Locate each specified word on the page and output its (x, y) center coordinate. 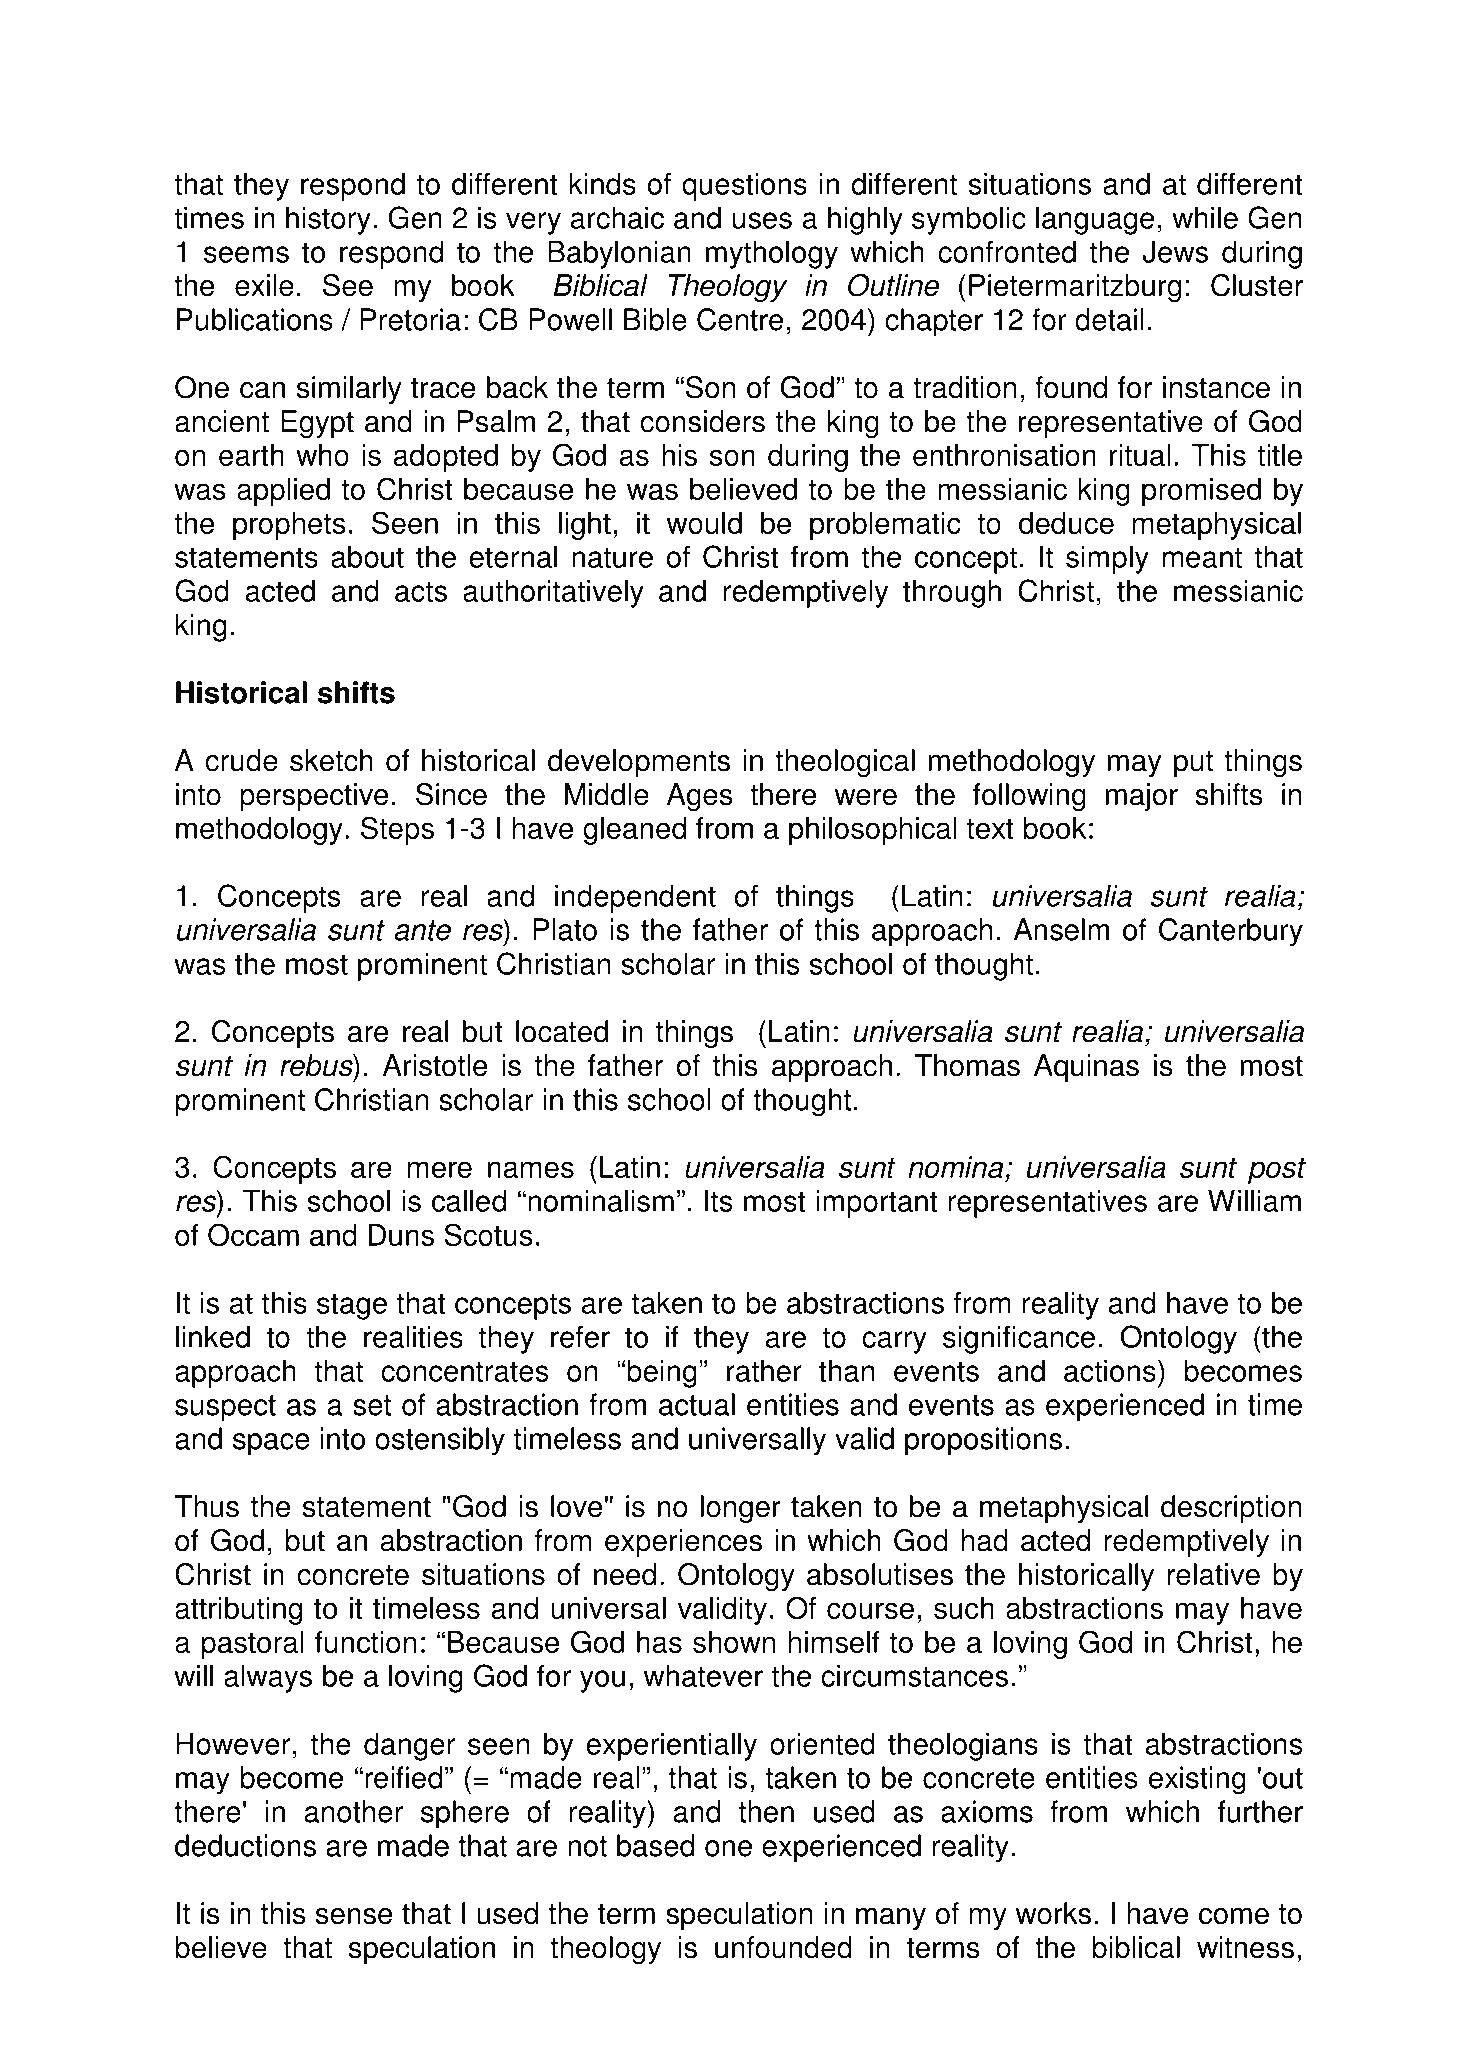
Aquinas (1086, 1068)
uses (762, 220)
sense (354, 1916)
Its (719, 1200)
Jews (1175, 251)
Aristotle (435, 1065)
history (328, 220)
